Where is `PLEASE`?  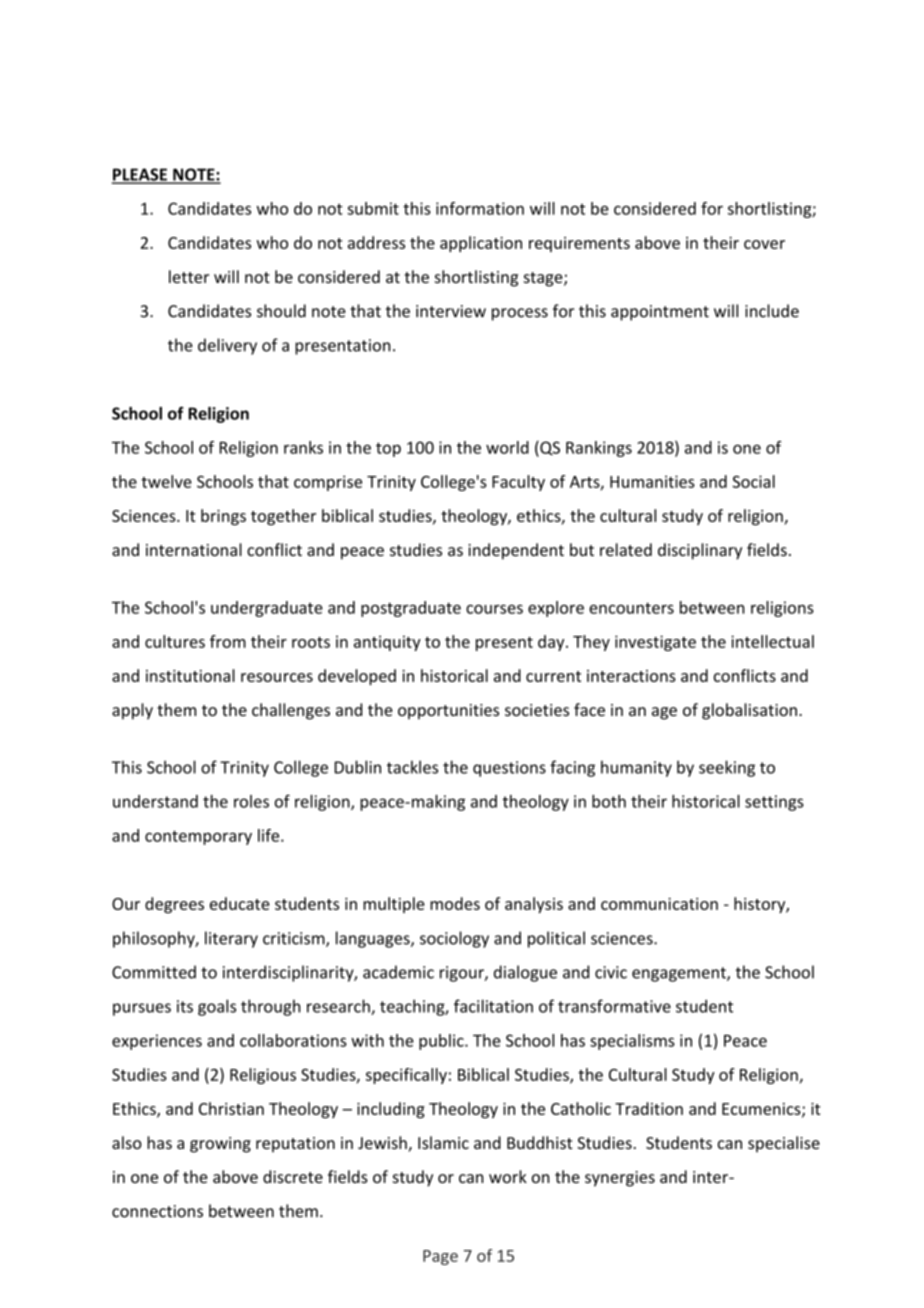 PLEASE is located at coordinates (140, 175).
